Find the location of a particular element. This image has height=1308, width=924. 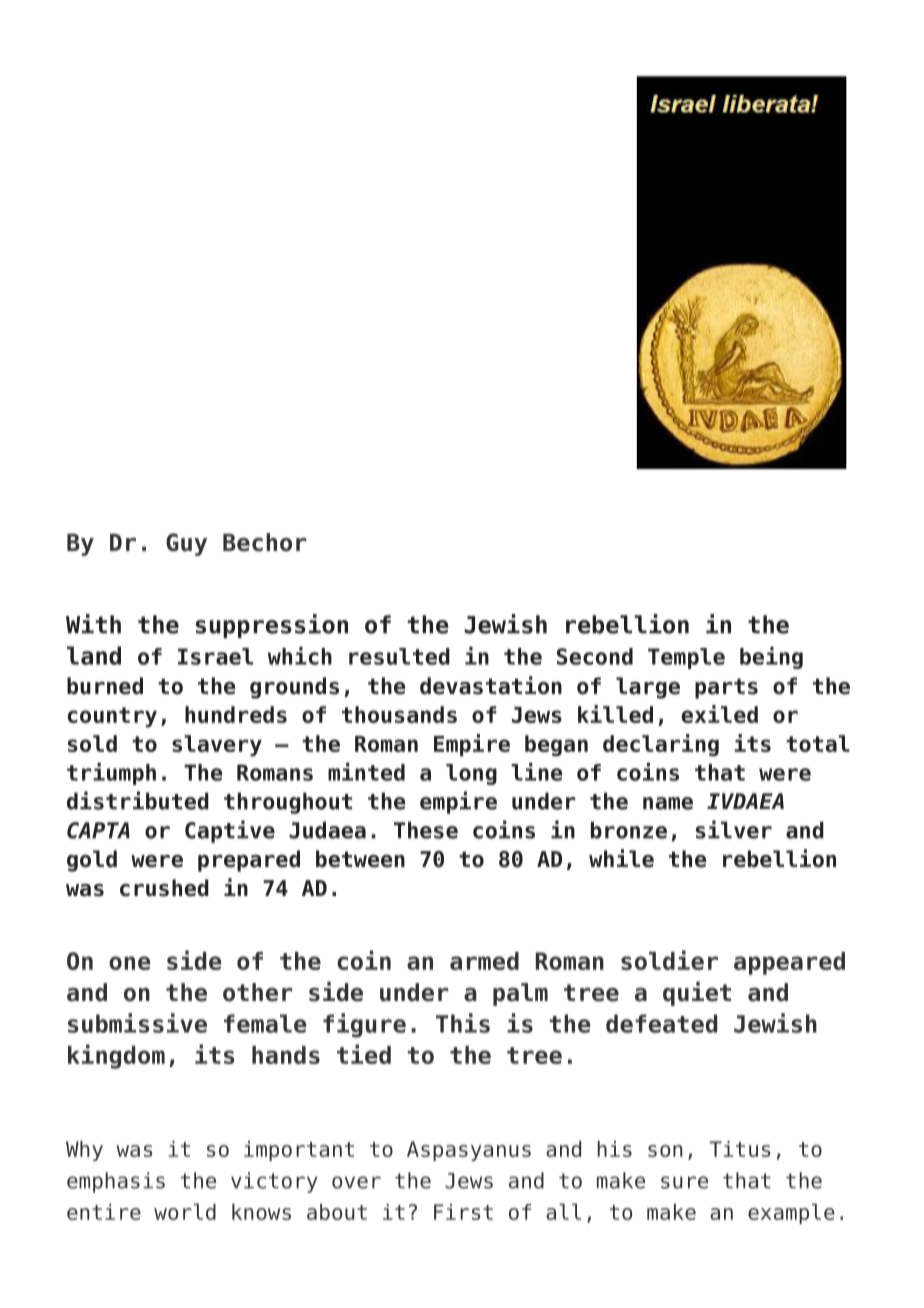

submissive is located at coordinates (137, 1023).
